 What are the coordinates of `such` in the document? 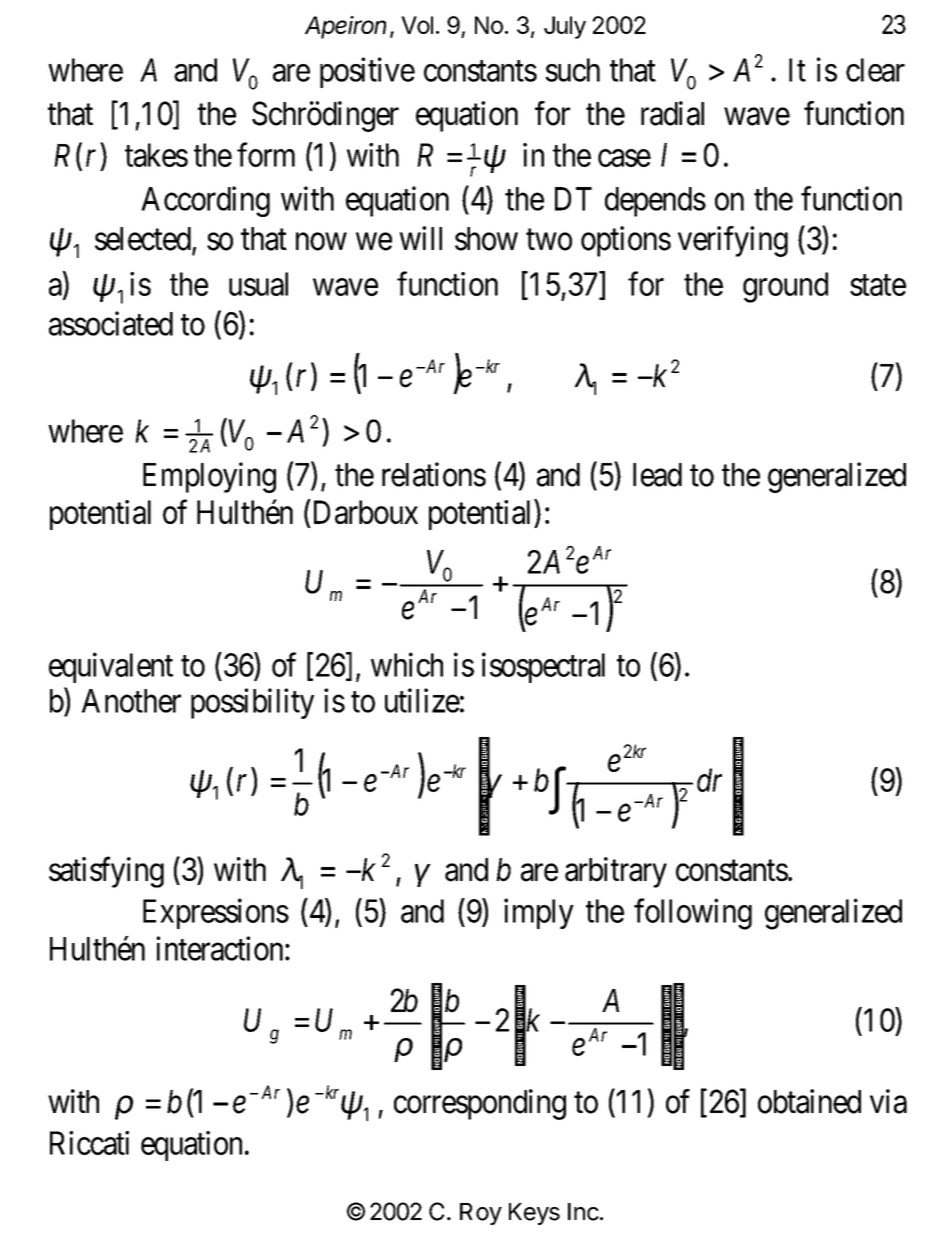 It's located at (572, 70).
